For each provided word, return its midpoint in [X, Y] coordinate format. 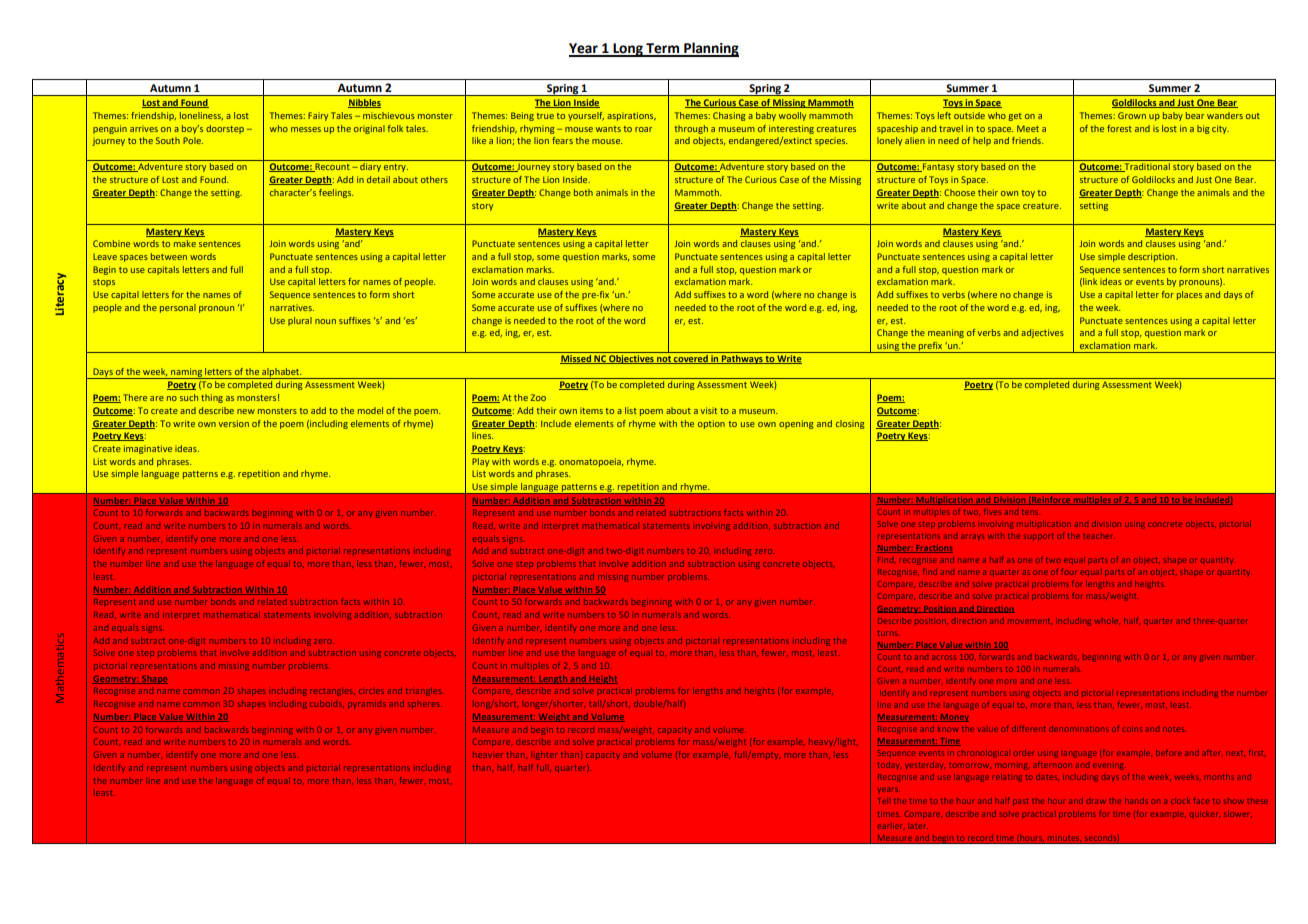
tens [1031, 512]
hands [1136, 801]
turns [888, 633]
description [1152, 257]
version [234, 423]
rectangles [332, 692]
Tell [883, 801]
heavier [488, 754]
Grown [1132, 115]
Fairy [318, 116]
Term [663, 49]
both [583, 192]
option [711, 424]
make [185, 243]
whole [1107, 621]
